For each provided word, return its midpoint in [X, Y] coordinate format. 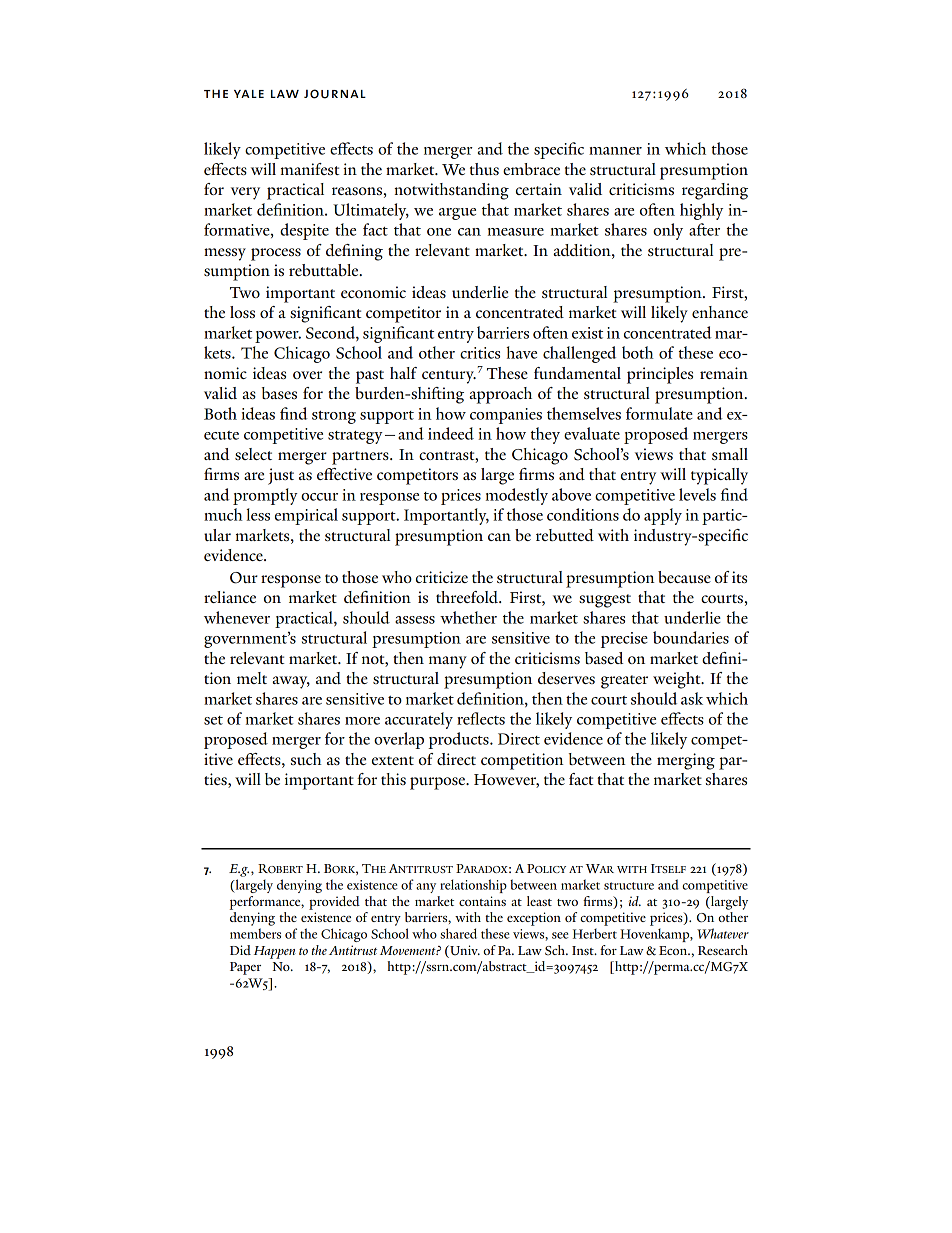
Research [723, 950]
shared [458, 933]
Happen [275, 952]
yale [249, 94]
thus [484, 169]
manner [615, 151]
